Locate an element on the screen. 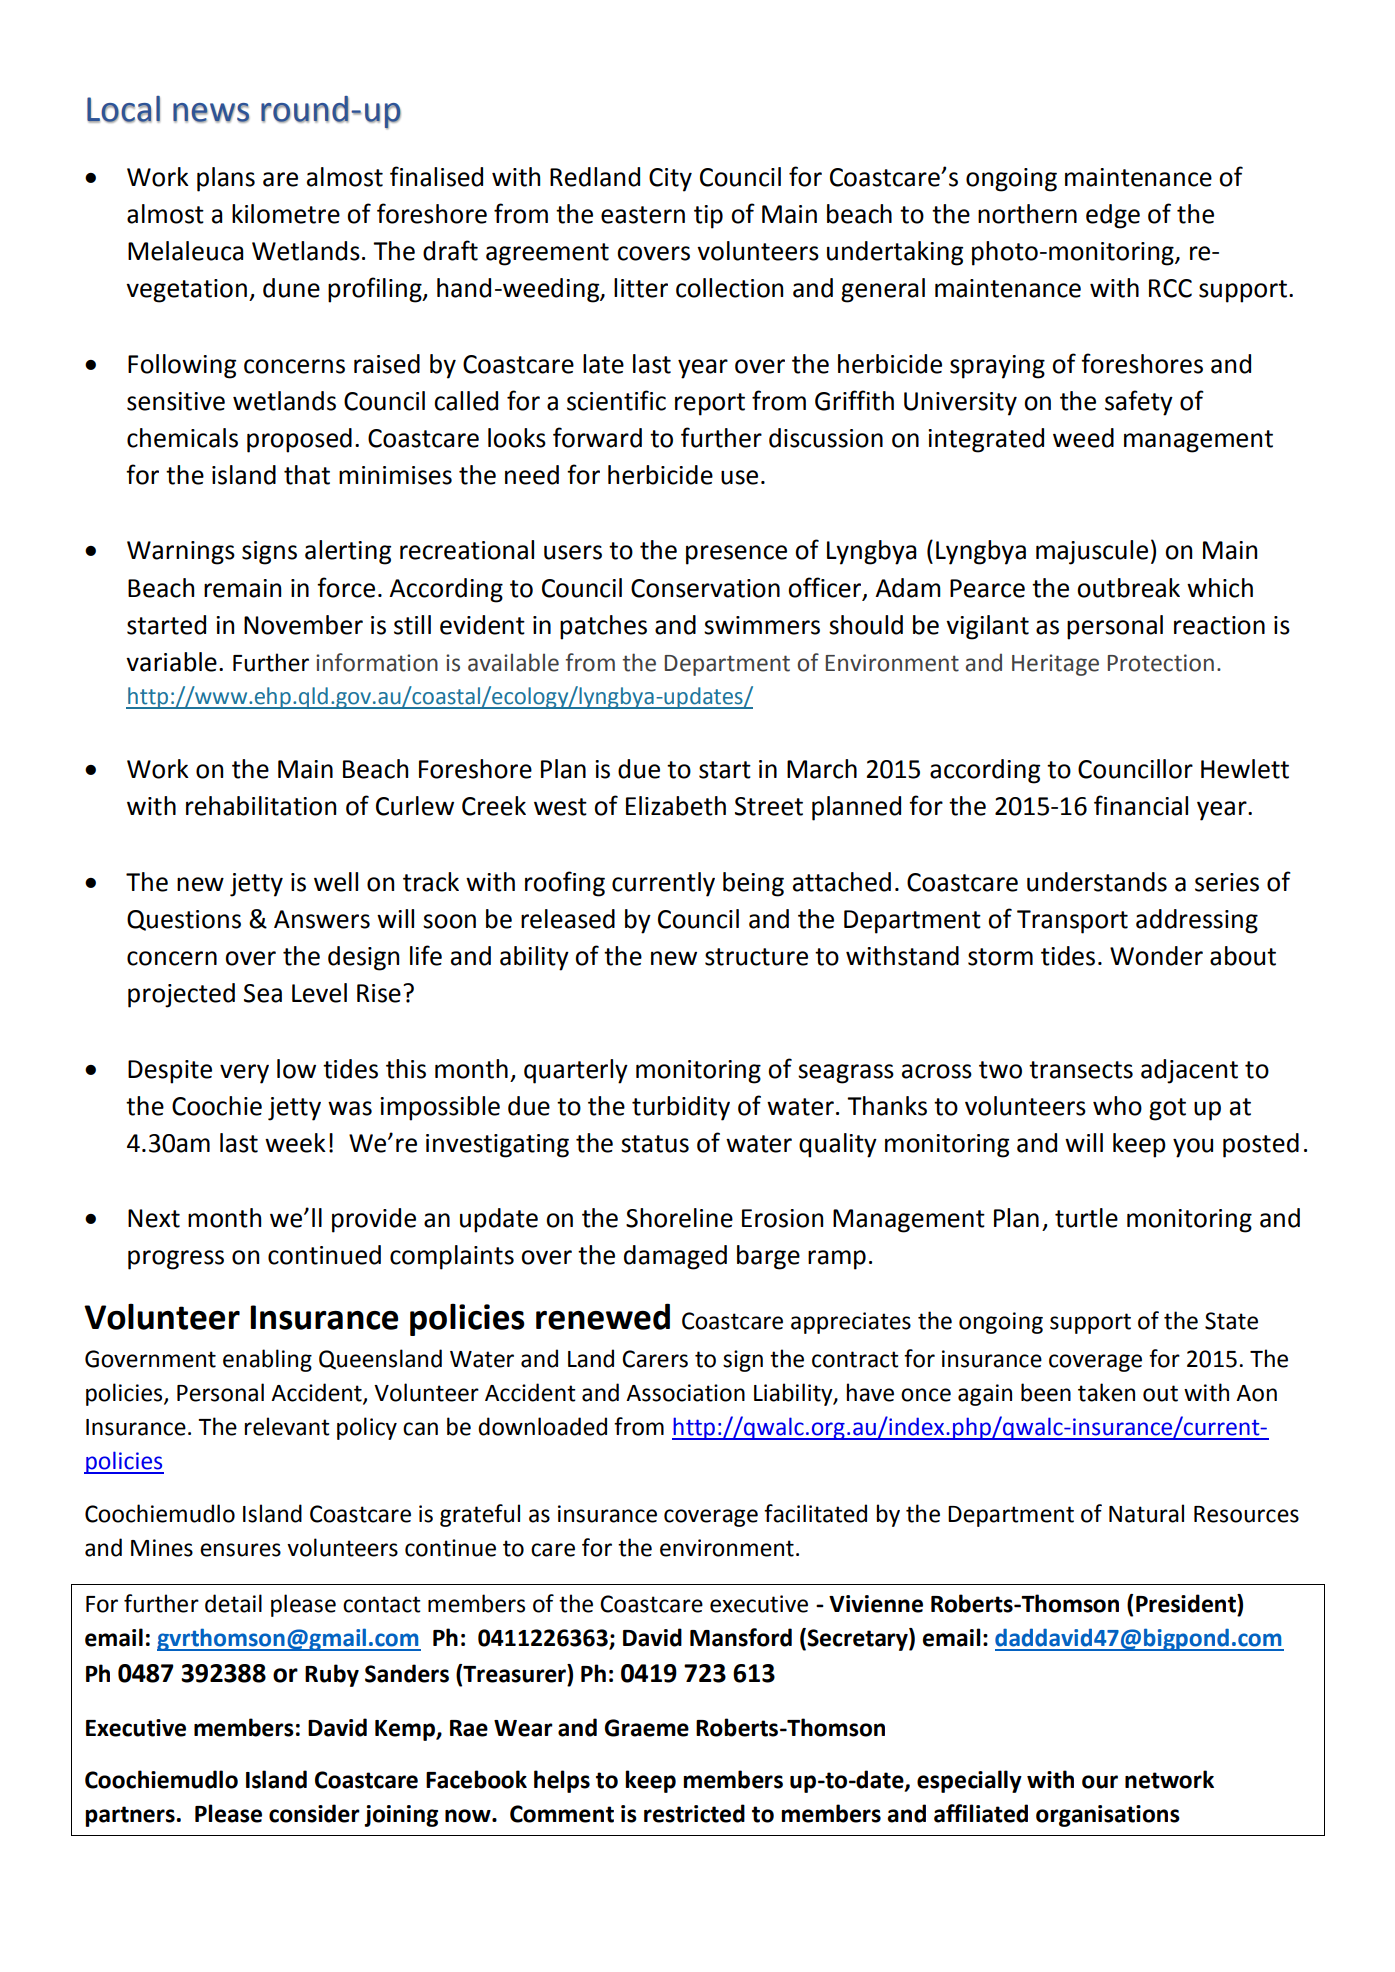 The height and width of the screenshot is (1972, 1395). restricted is located at coordinates (694, 1813).
